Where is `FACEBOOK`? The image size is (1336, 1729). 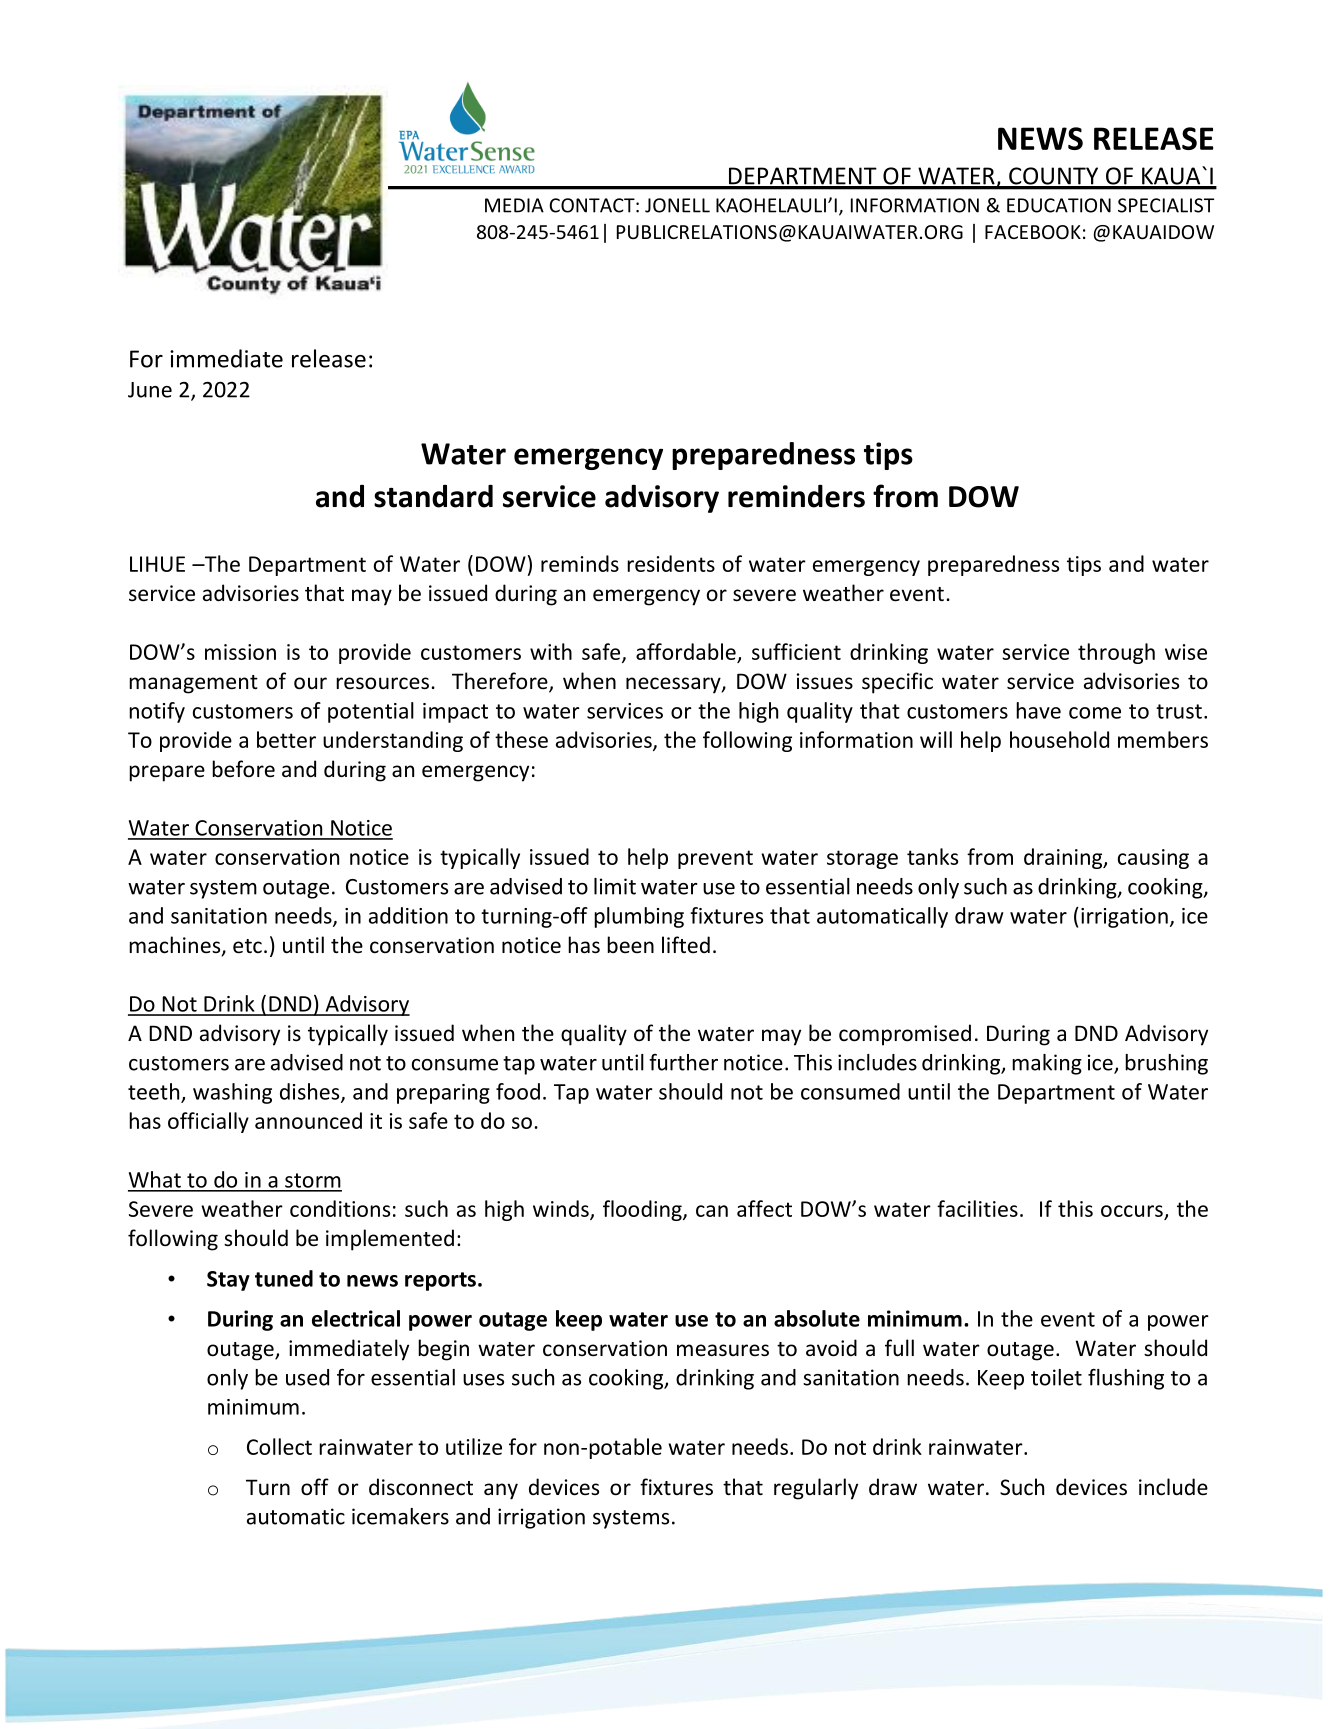
FACEBOOK is located at coordinates (1033, 232).
